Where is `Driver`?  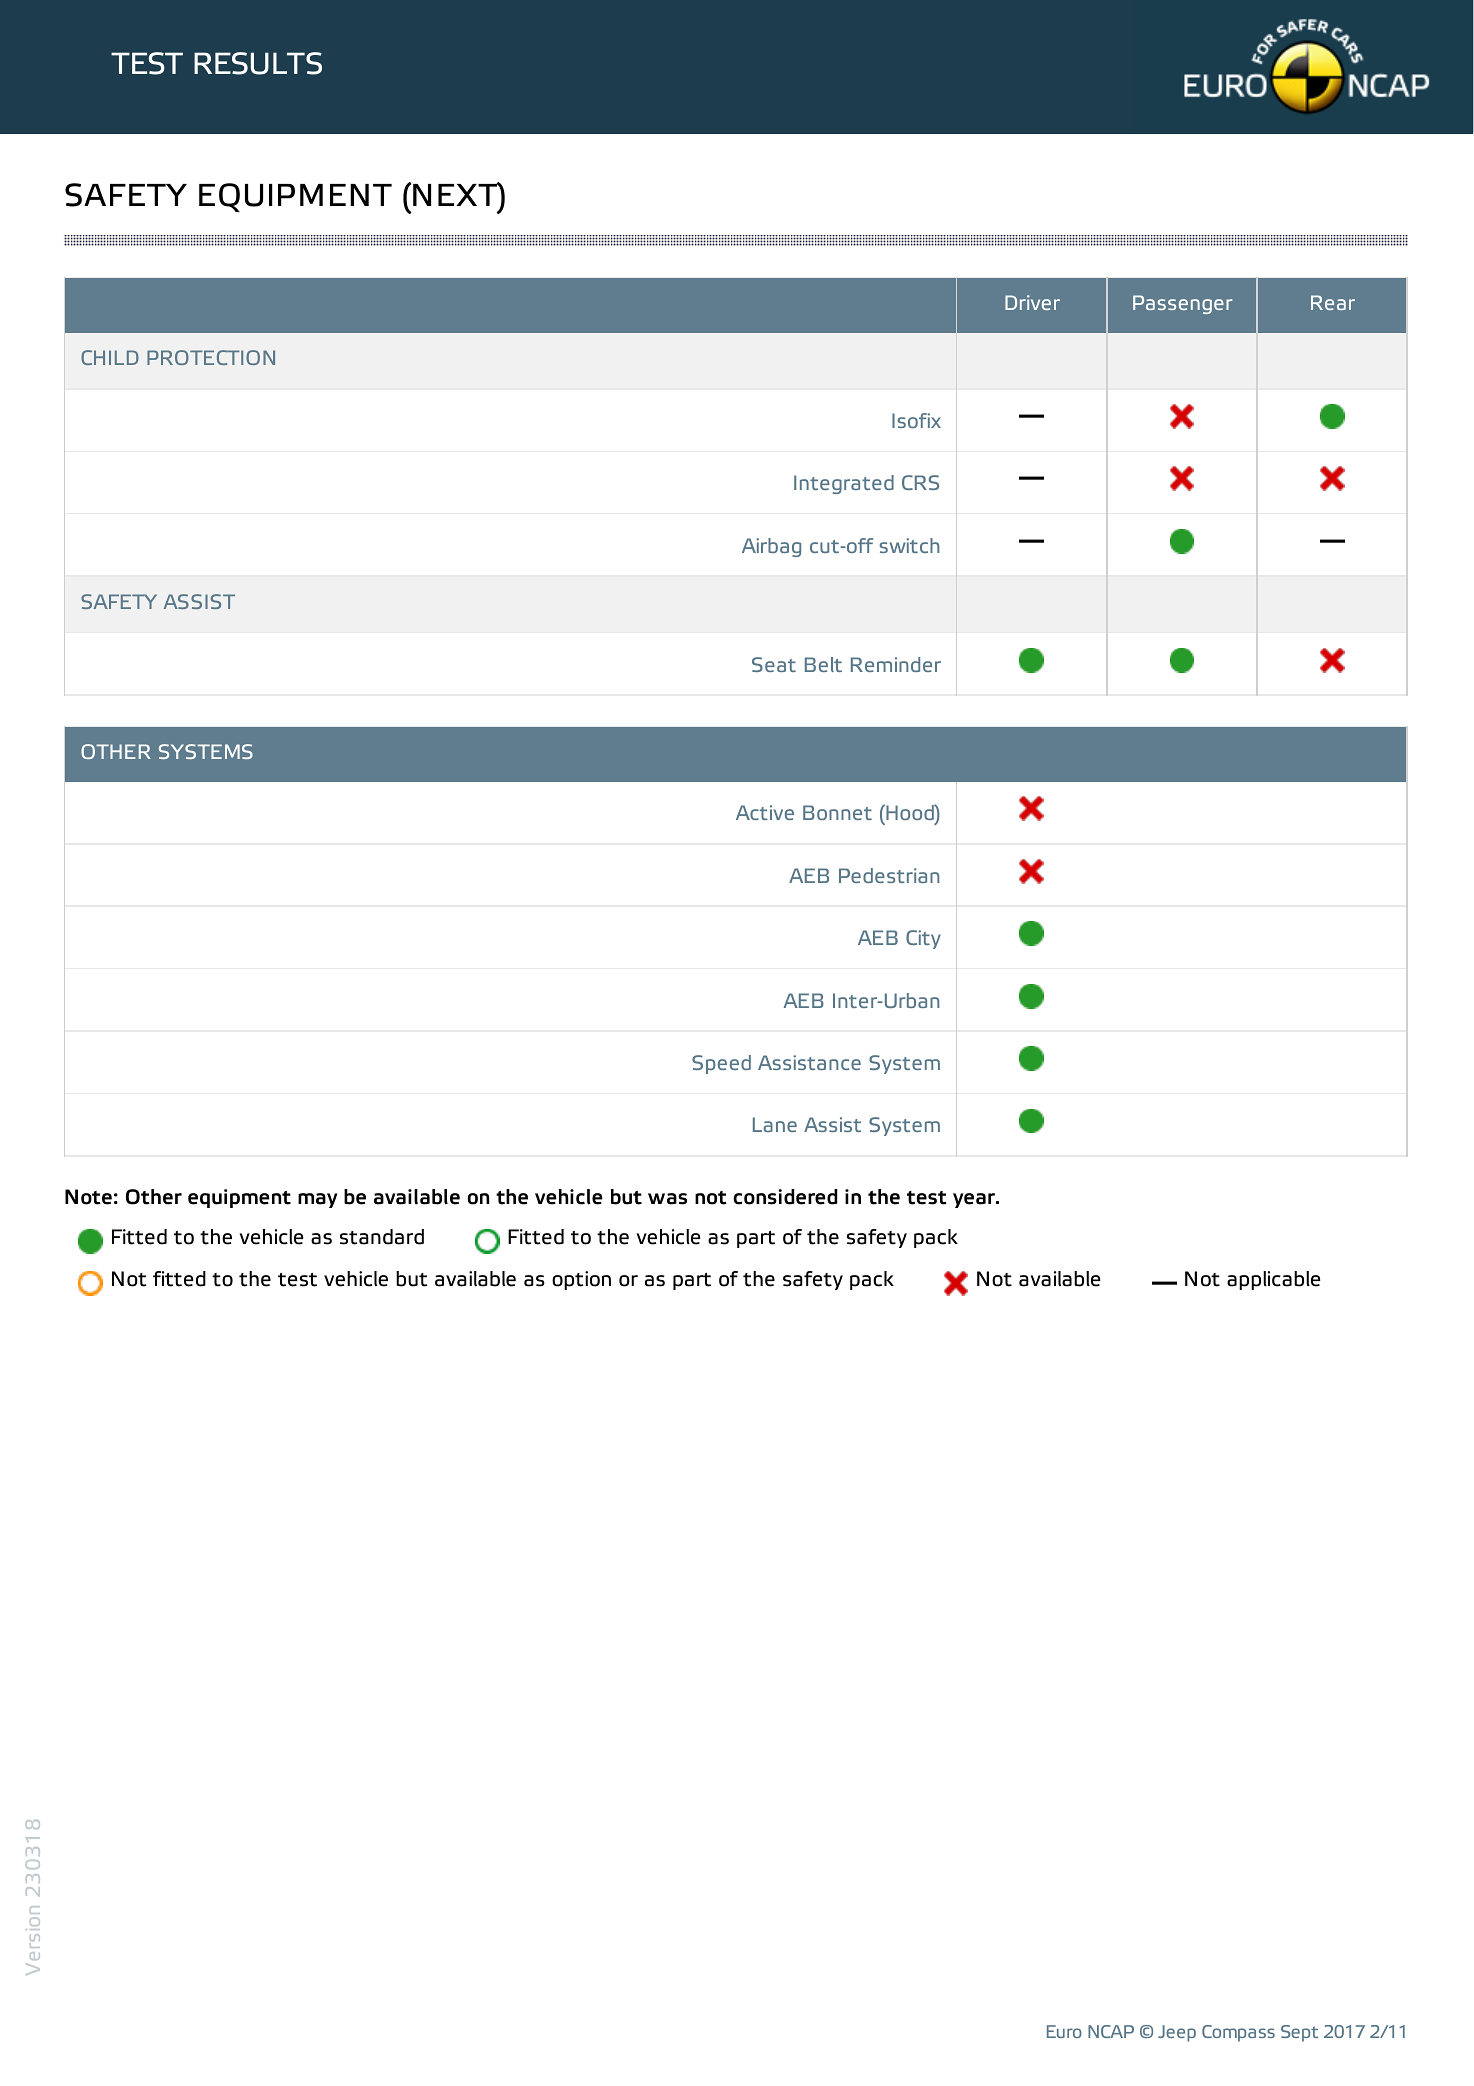
Driver is located at coordinates (1032, 302).
